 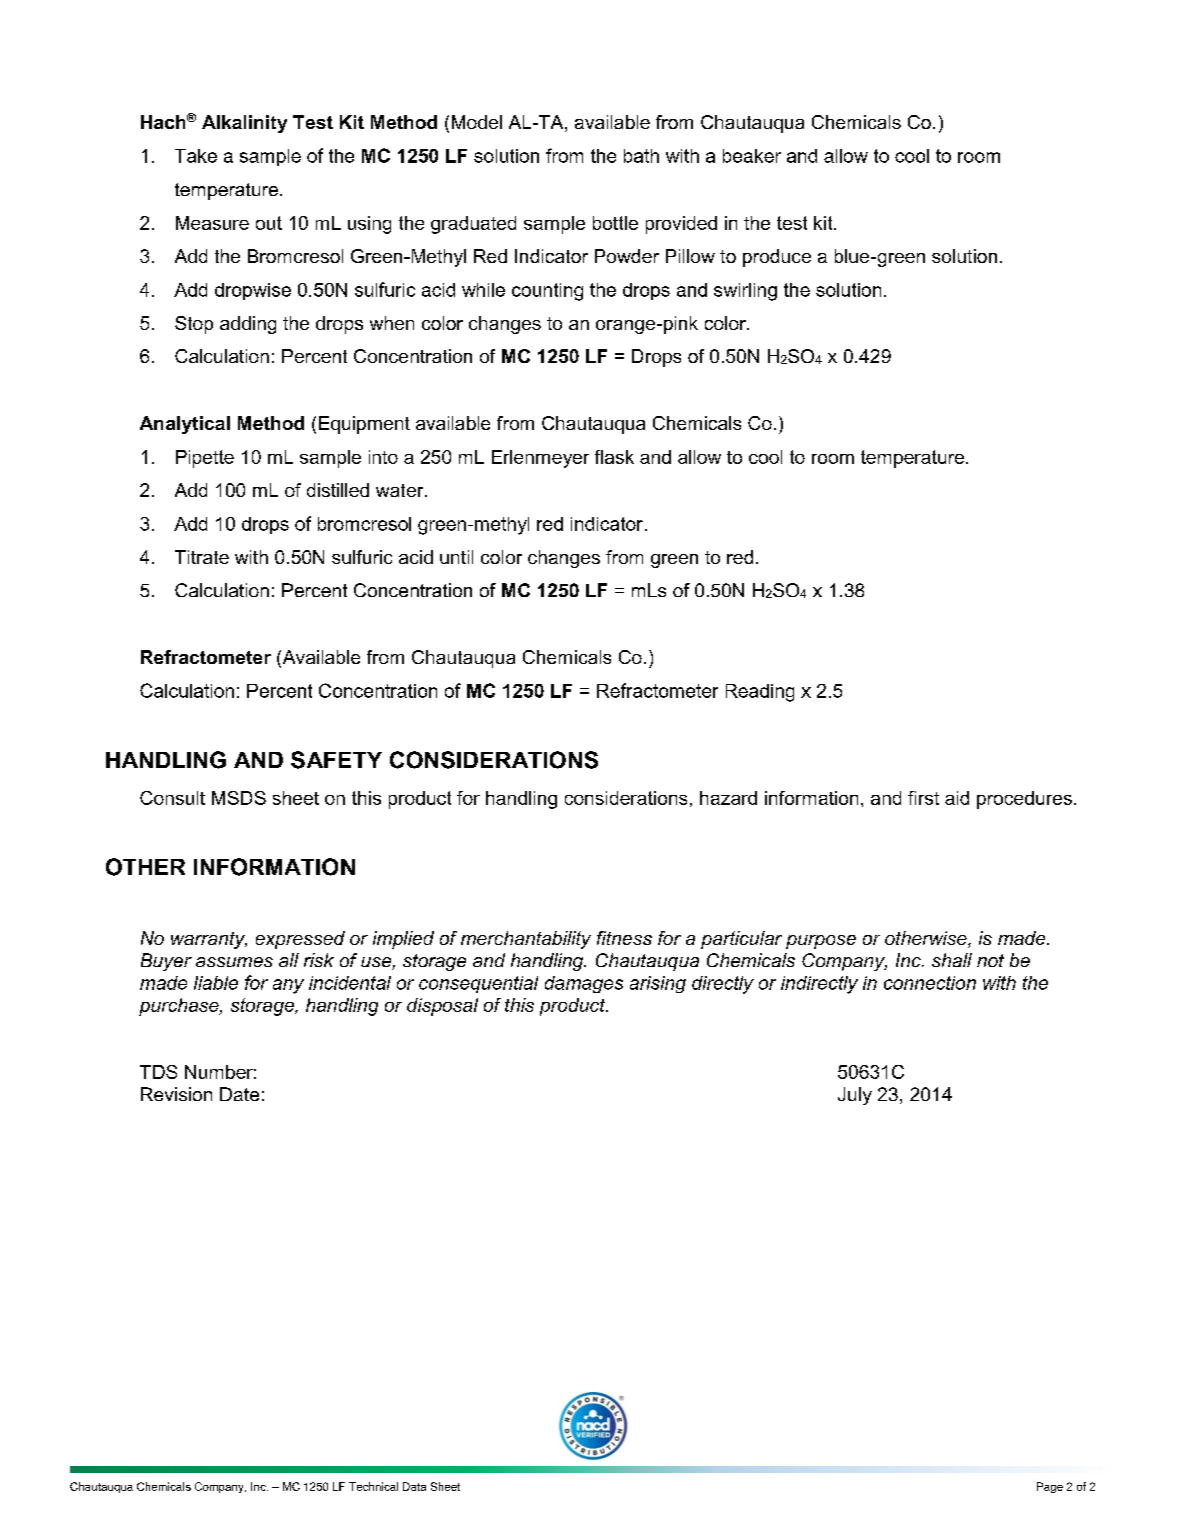 What do you see at coordinates (373, 1486) in the document?
I see `Technical` at bounding box center [373, 1486].
